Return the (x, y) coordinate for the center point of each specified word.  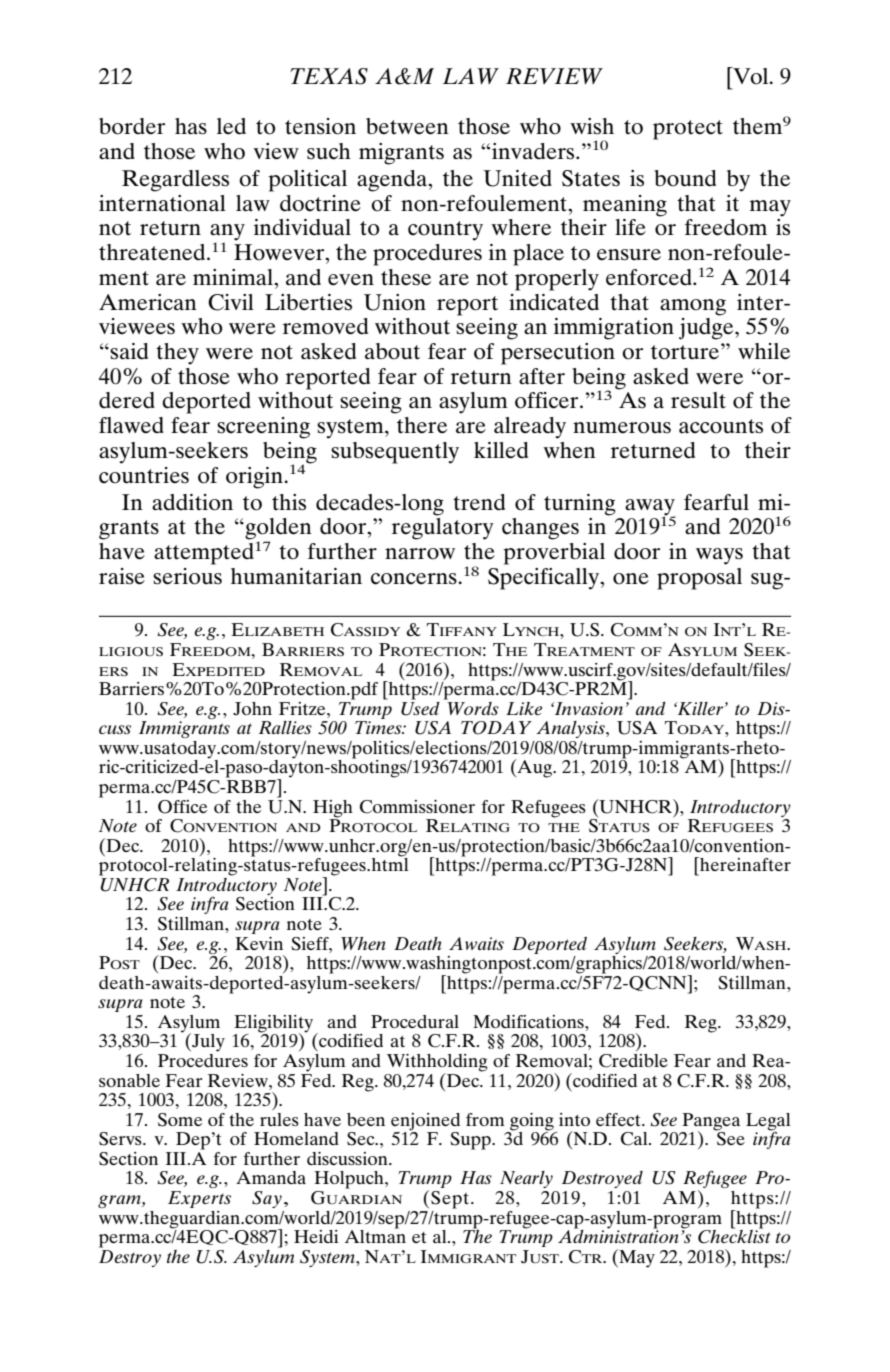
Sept (450, 1200)
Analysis (571, 729)
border (132, 126)
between (407, 126)
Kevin (259, 943)
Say (267, 1199)
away (650, 508)
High (333, 809)
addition (192, 502)
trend (479, 502)
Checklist (734, 1235)
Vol (751, 76)
